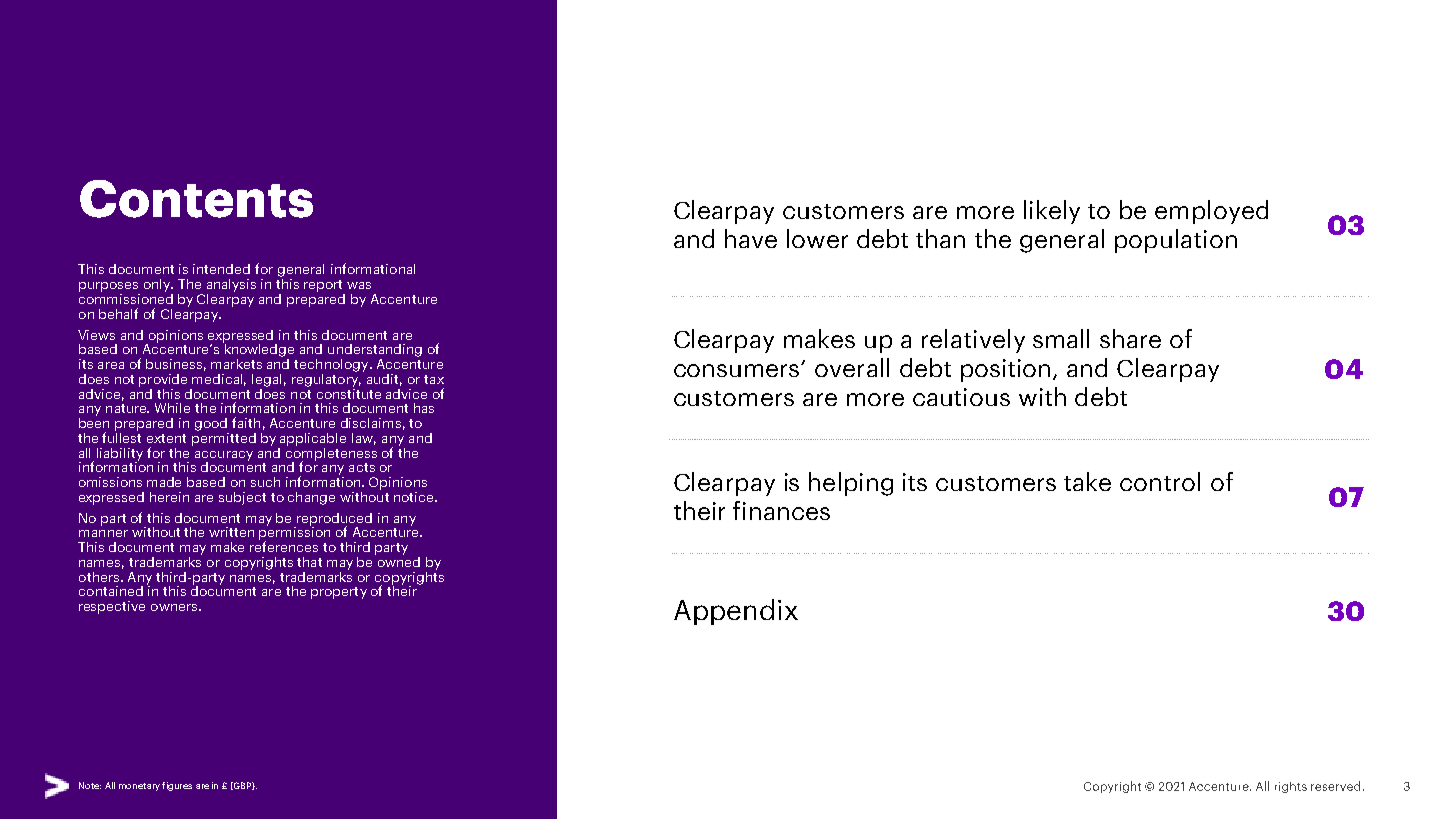 This screenshot has width=1456, height=819. What do you see at coordinates (851, 484) in the screenshot?
I see `helping` at bounding box center [851, 484].
